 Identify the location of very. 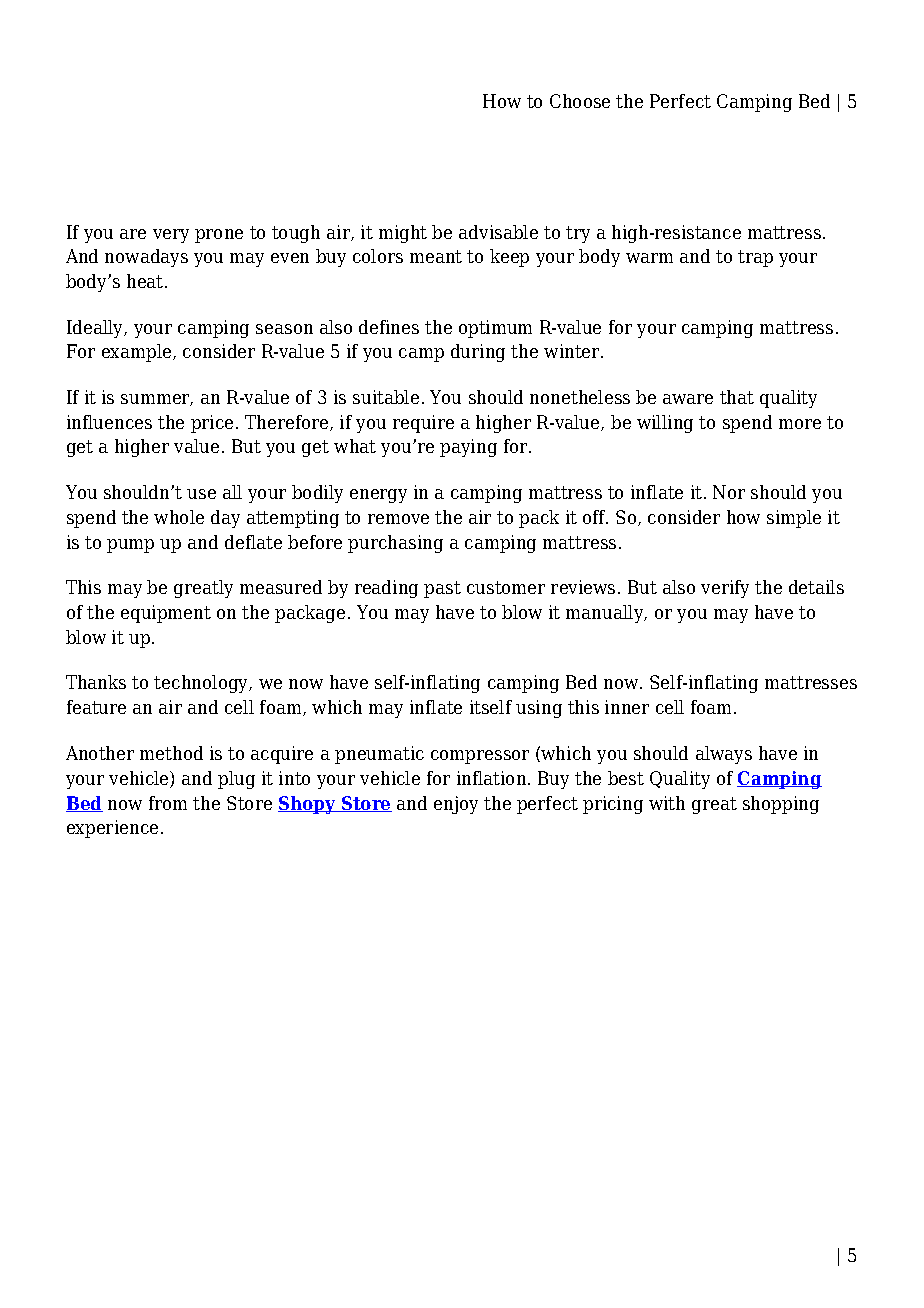
(171, 236).
